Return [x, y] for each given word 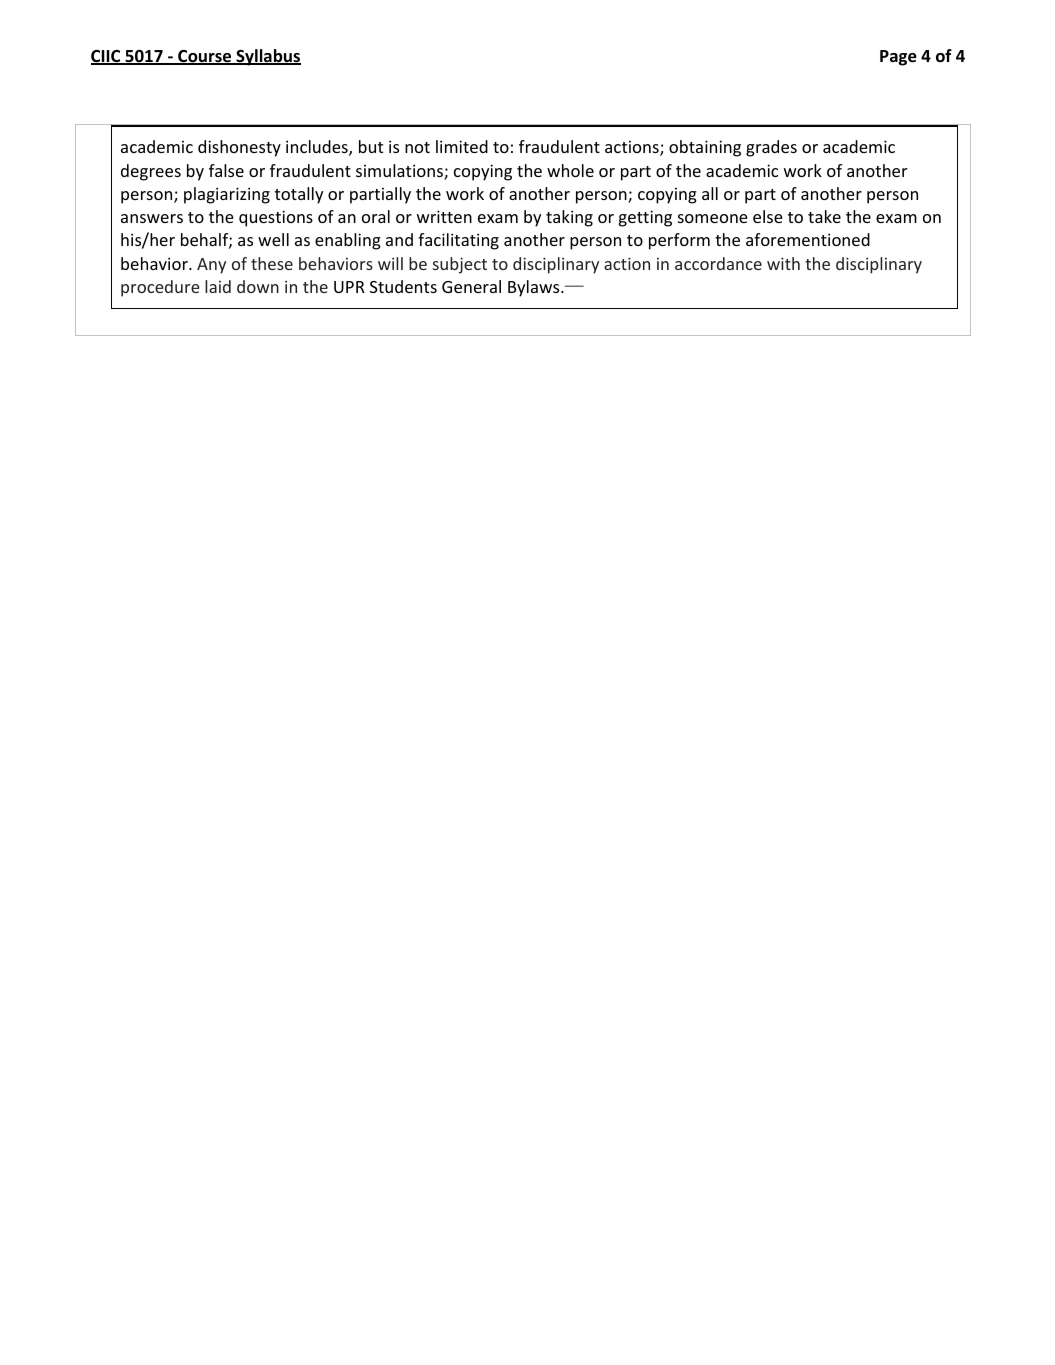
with [783, 263]
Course [205, 57]
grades [771, 148]
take [824, 216]
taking [569, 218]
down [258, 286]
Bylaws [535, 288]
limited [462, 146]
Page [898, 58]
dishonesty [239, 148]
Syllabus [267, 57]
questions [276, 218]
